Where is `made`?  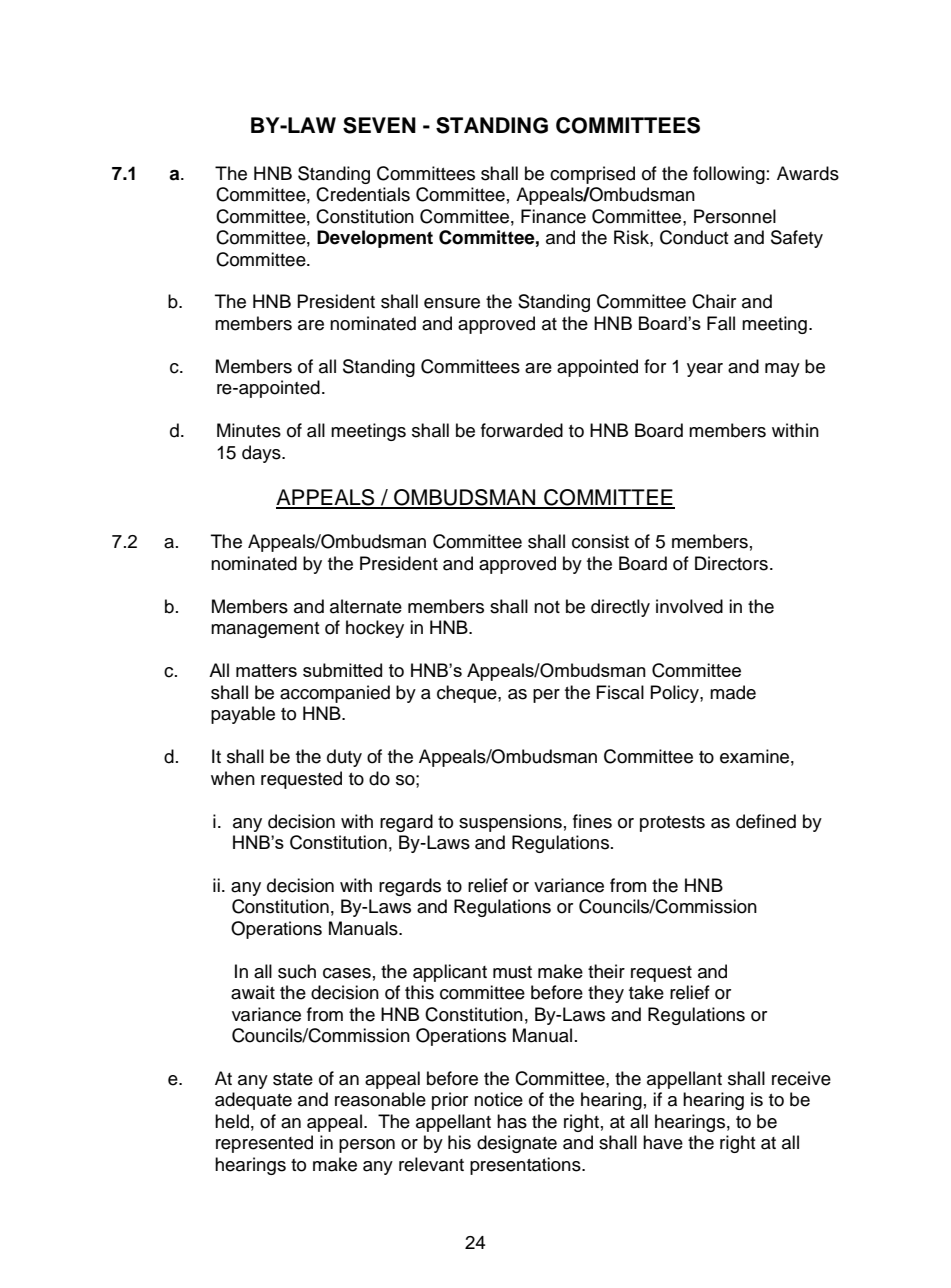 made is located at coordinates (733, 692).
